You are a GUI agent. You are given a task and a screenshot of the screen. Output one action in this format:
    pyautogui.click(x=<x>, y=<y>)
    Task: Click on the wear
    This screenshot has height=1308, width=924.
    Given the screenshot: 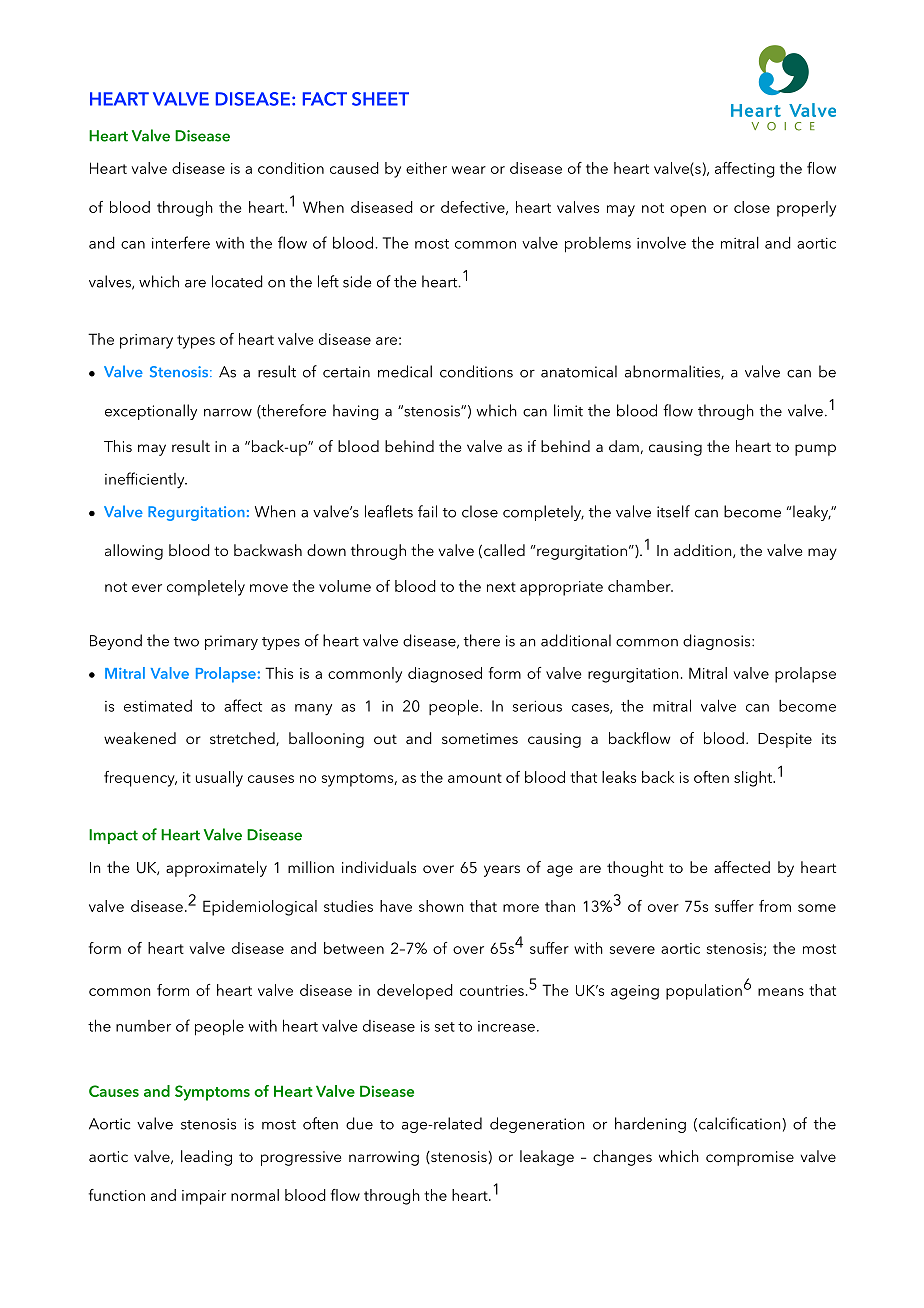 What is the action you would take?
    pyautogui.click(x=469, y=170)
